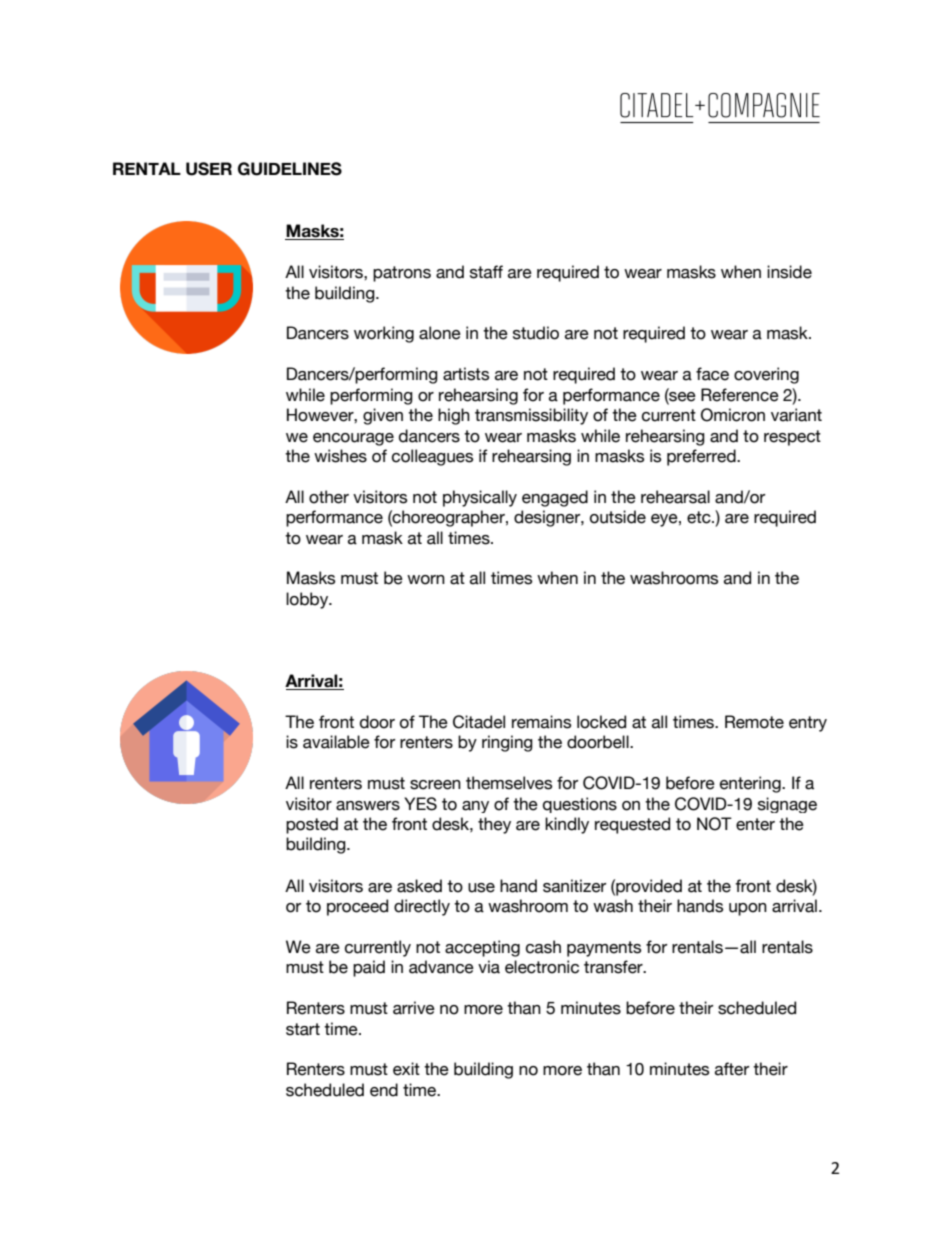 The width and height of the screenshot is (952, 1233). Describe the element at coordinates (466, 374) in the screenshot. I see `artists` at that location.
